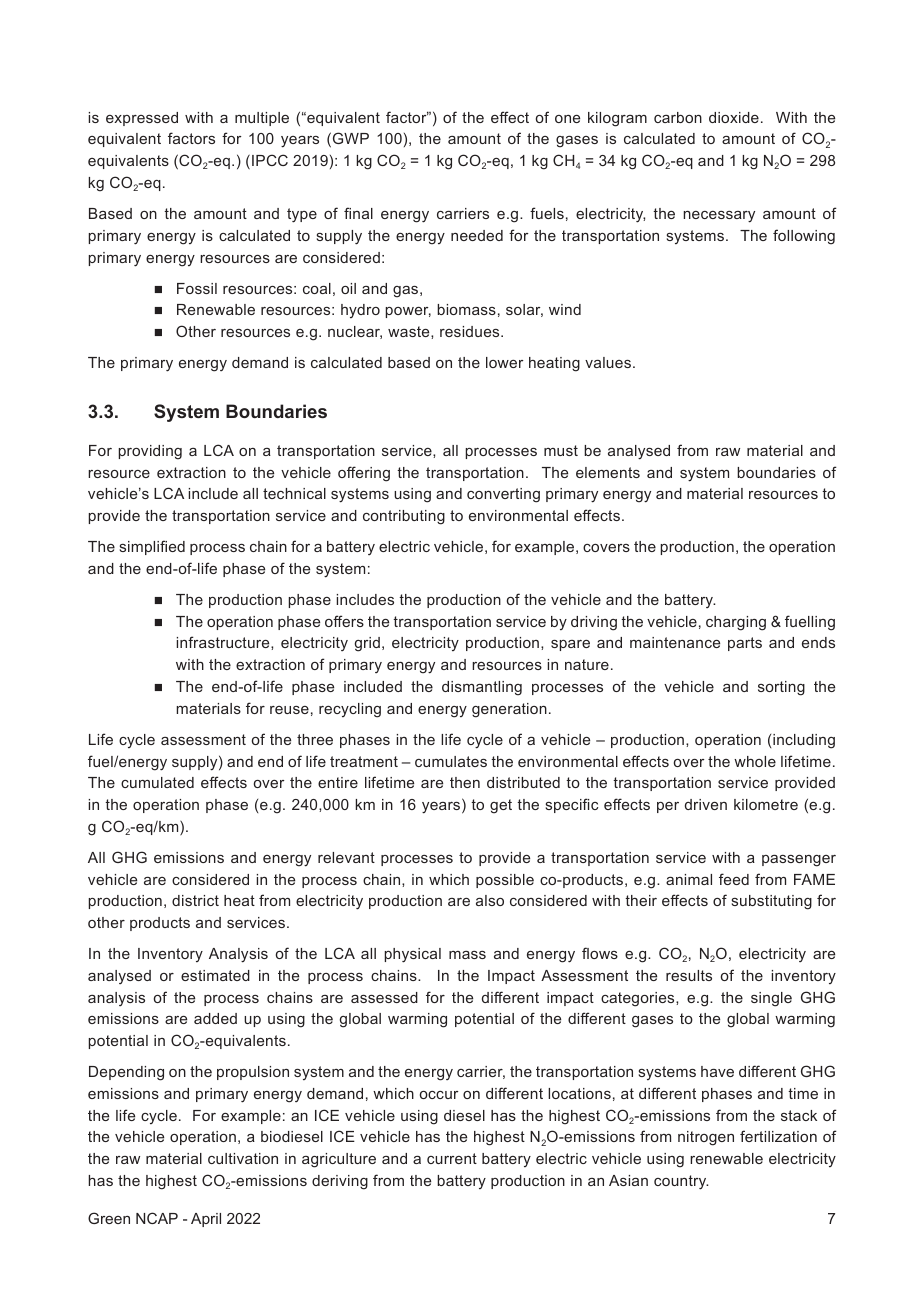  What do you see at coordinates (608, 472) in the document?
I see `elements` at bounding box center [608, 472].
